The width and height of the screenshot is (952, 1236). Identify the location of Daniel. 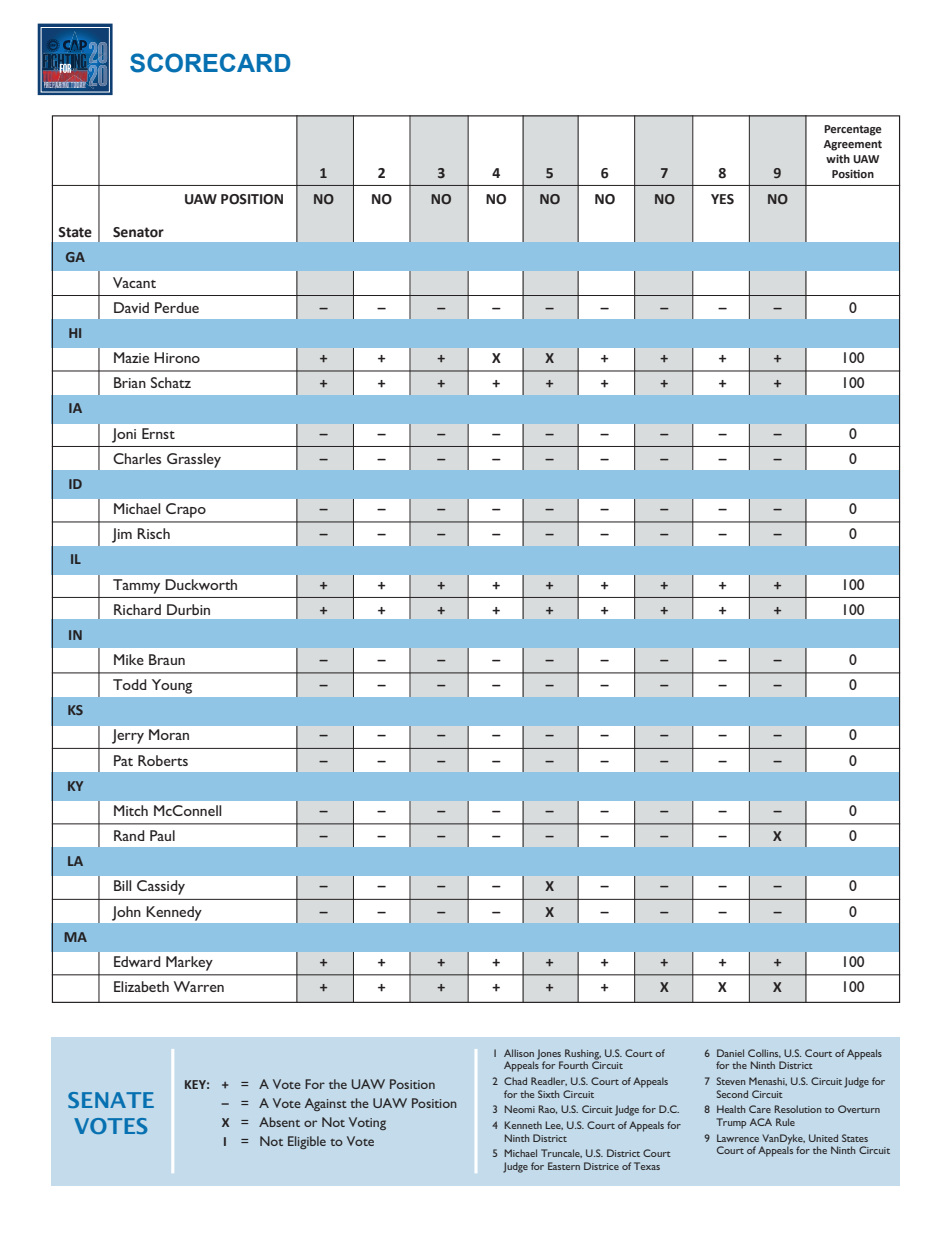
(730, 1053).
